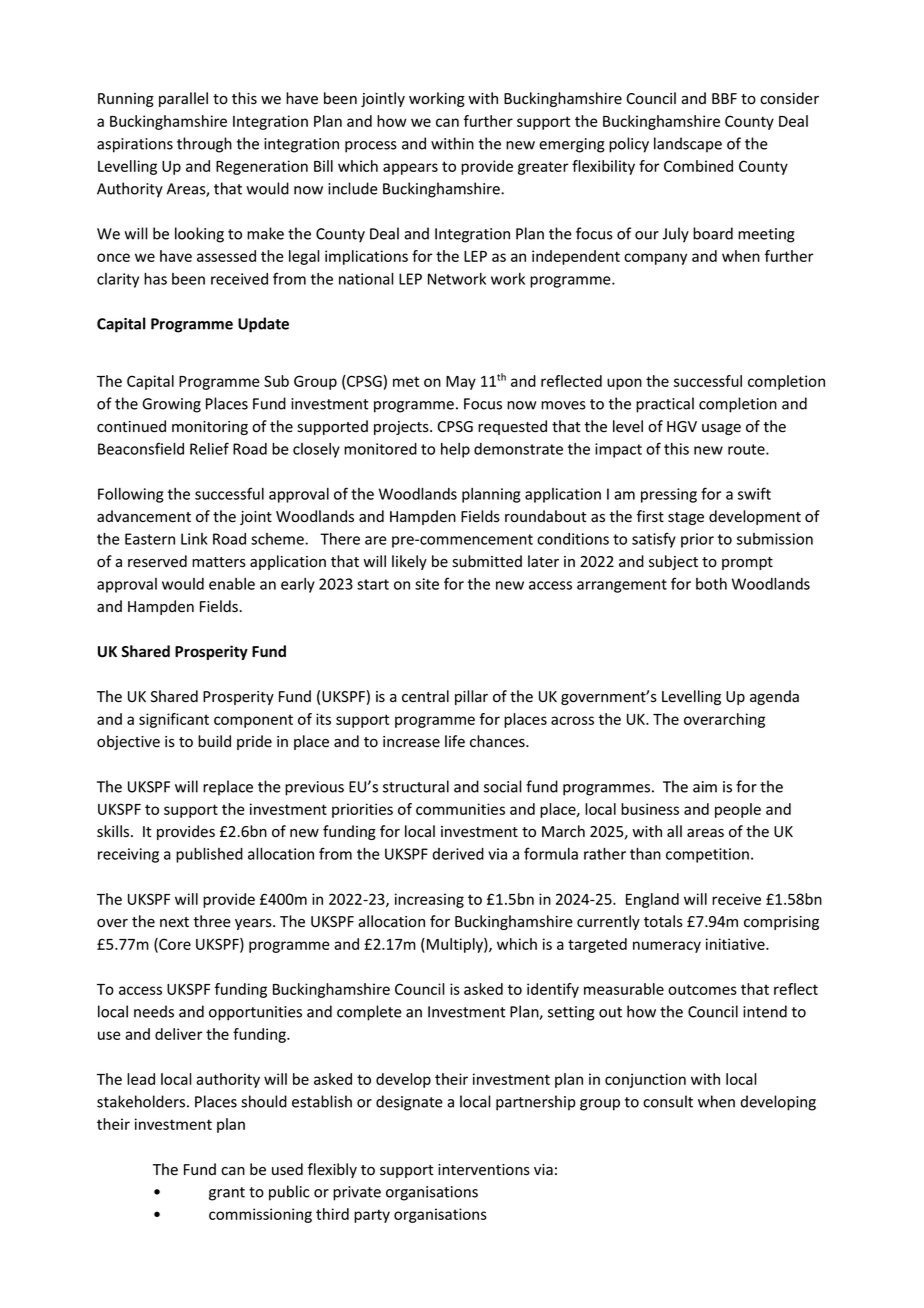  Describe the element at coordinates (471, 697) in the screenshot. I see `pillar` at that location.
